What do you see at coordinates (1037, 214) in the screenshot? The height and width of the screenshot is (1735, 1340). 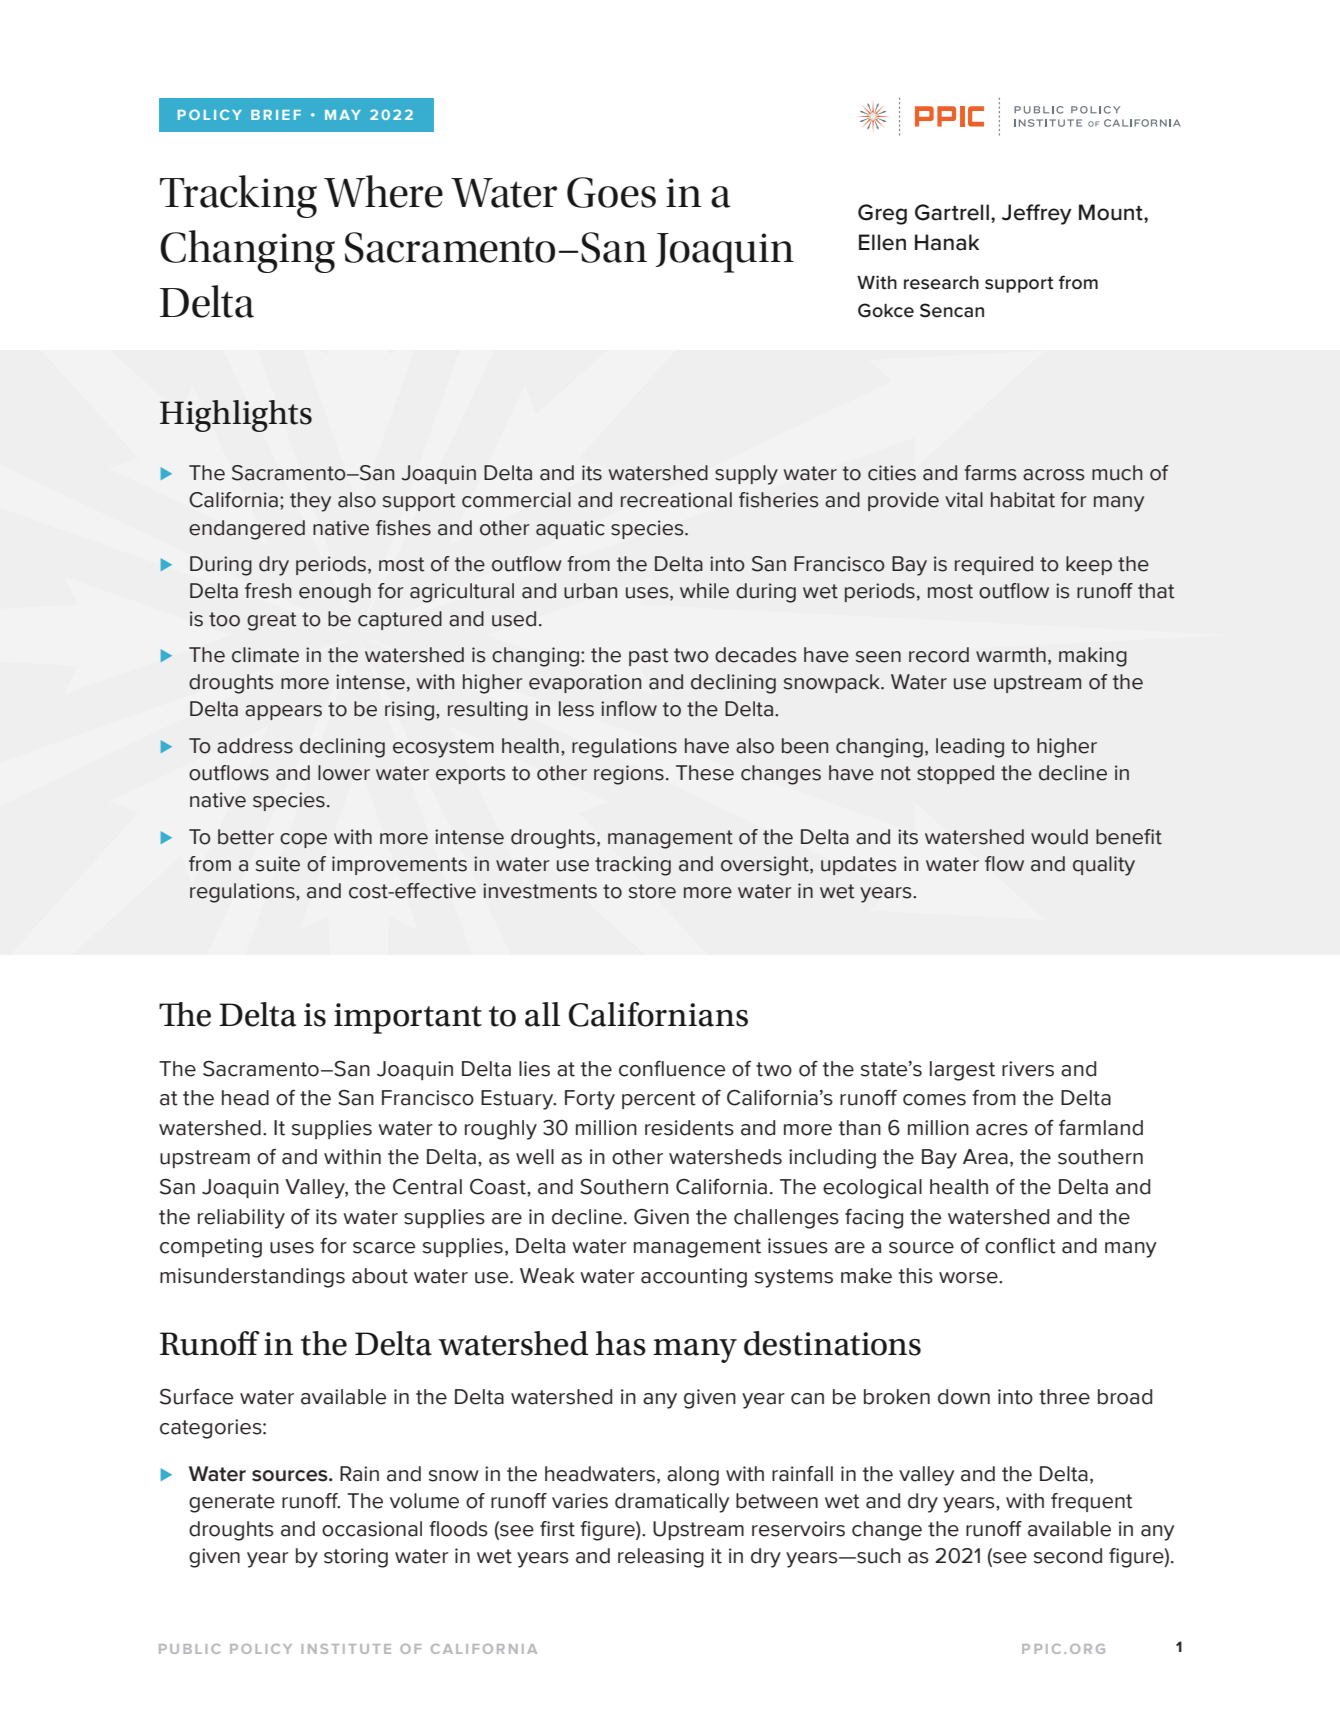 I see `Jeffrey` at bounding box center [1037, 214].
